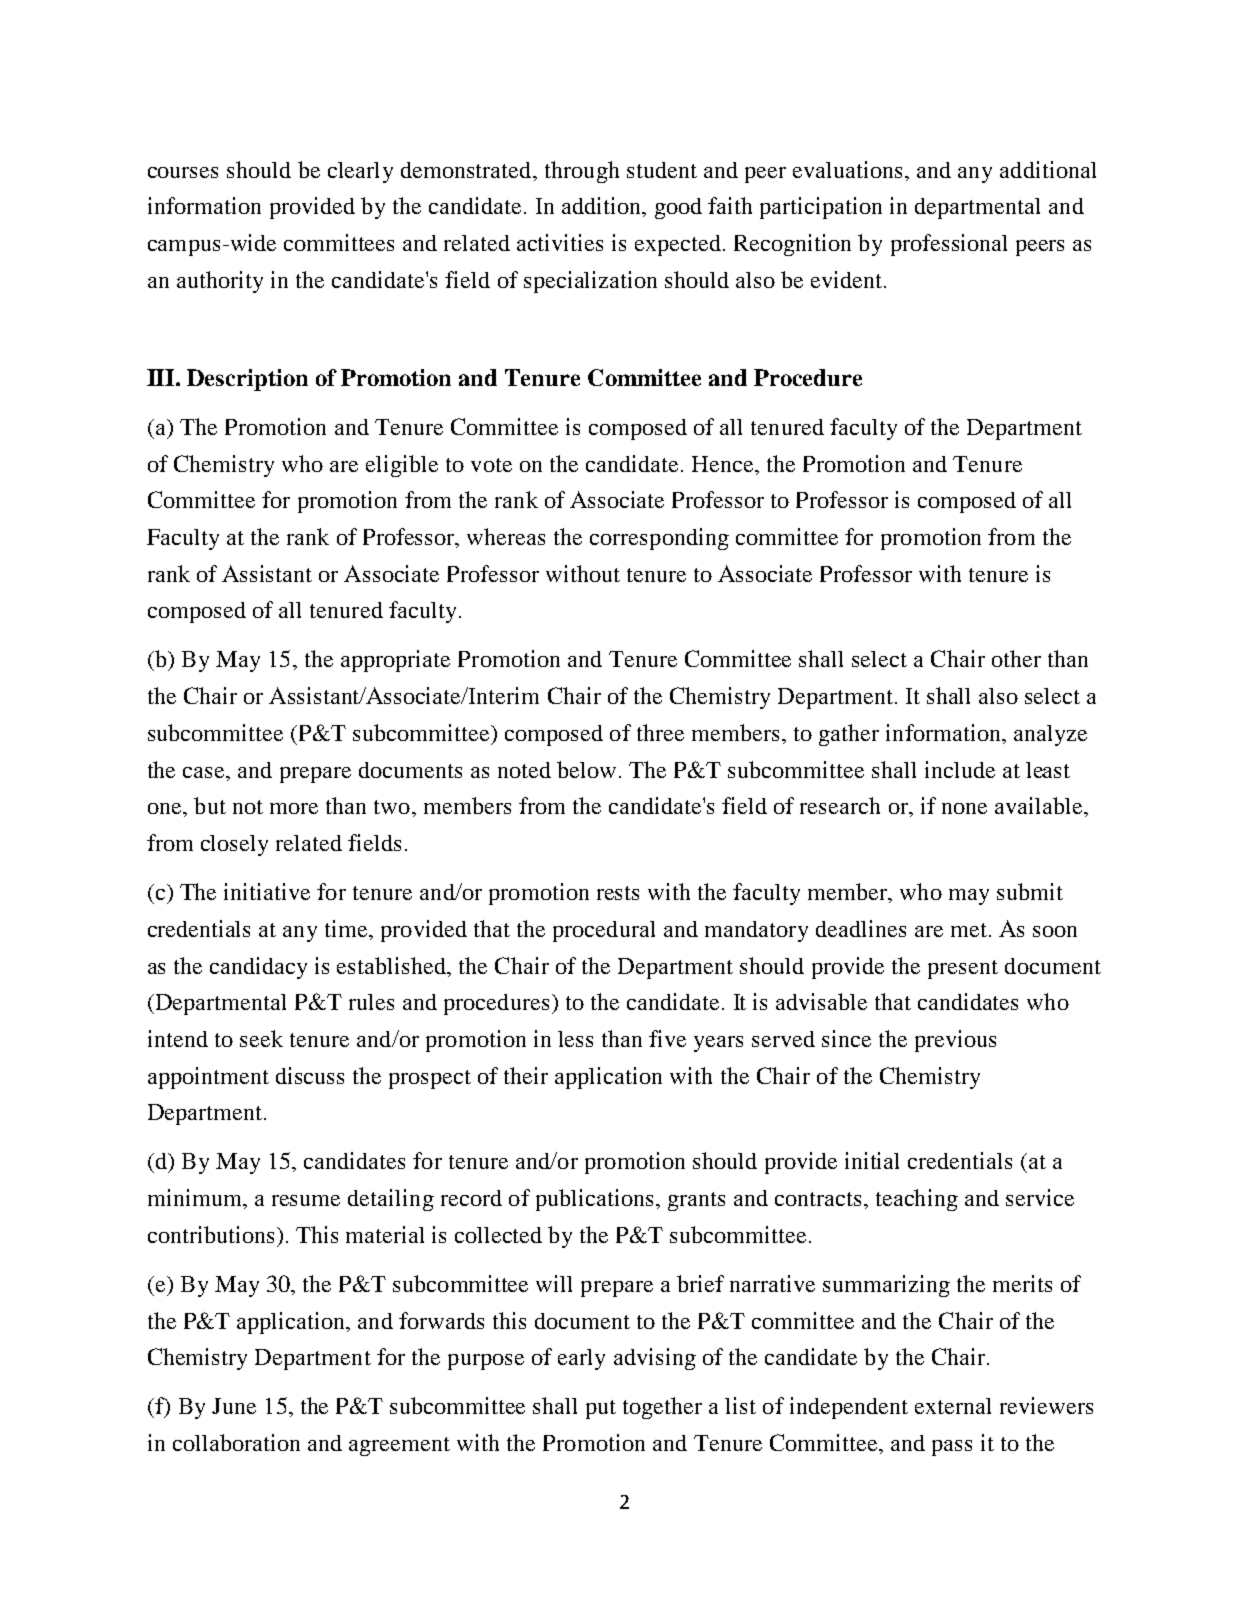  What do you see at coordinates (955, 1041) in the screenshot?
I see `previous` at bounding box center [955, 1041].
